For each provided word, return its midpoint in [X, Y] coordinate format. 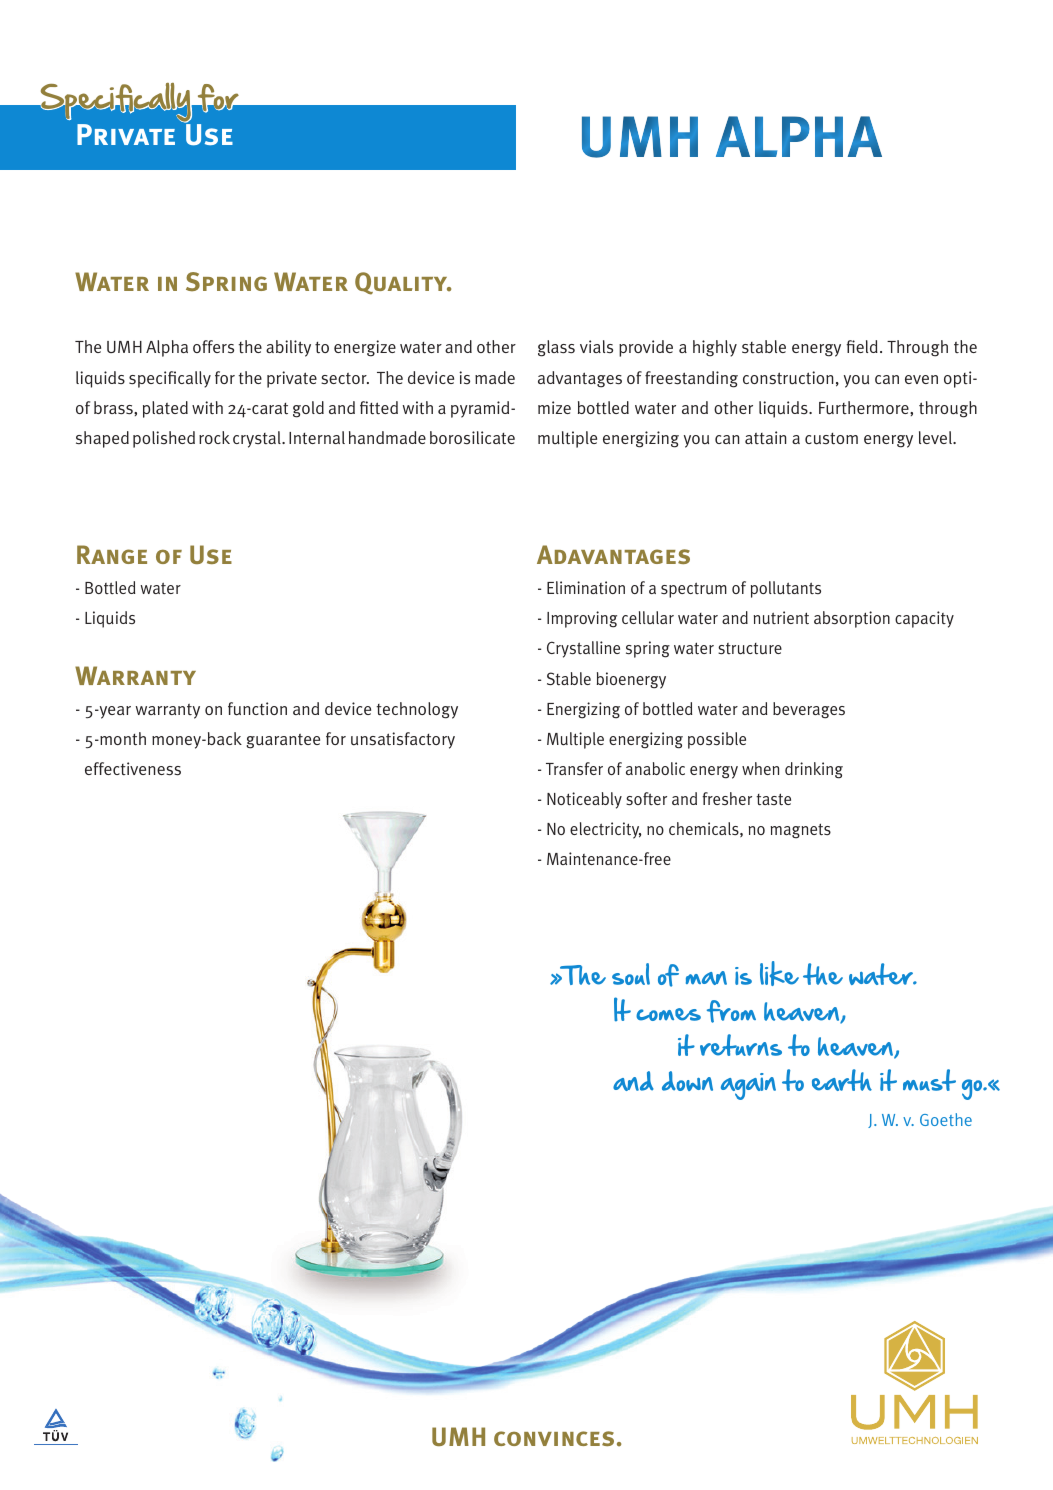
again [748, 1086]
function [257, 709]
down [687, 1081]
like [779, 973]
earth [842, 1080]
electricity [605, 830]
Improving [582, 619]
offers [213, 346]
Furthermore [865, 408]
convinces [554, 1438]
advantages [580, 379]
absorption [852, 619]
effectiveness [133, 769]
